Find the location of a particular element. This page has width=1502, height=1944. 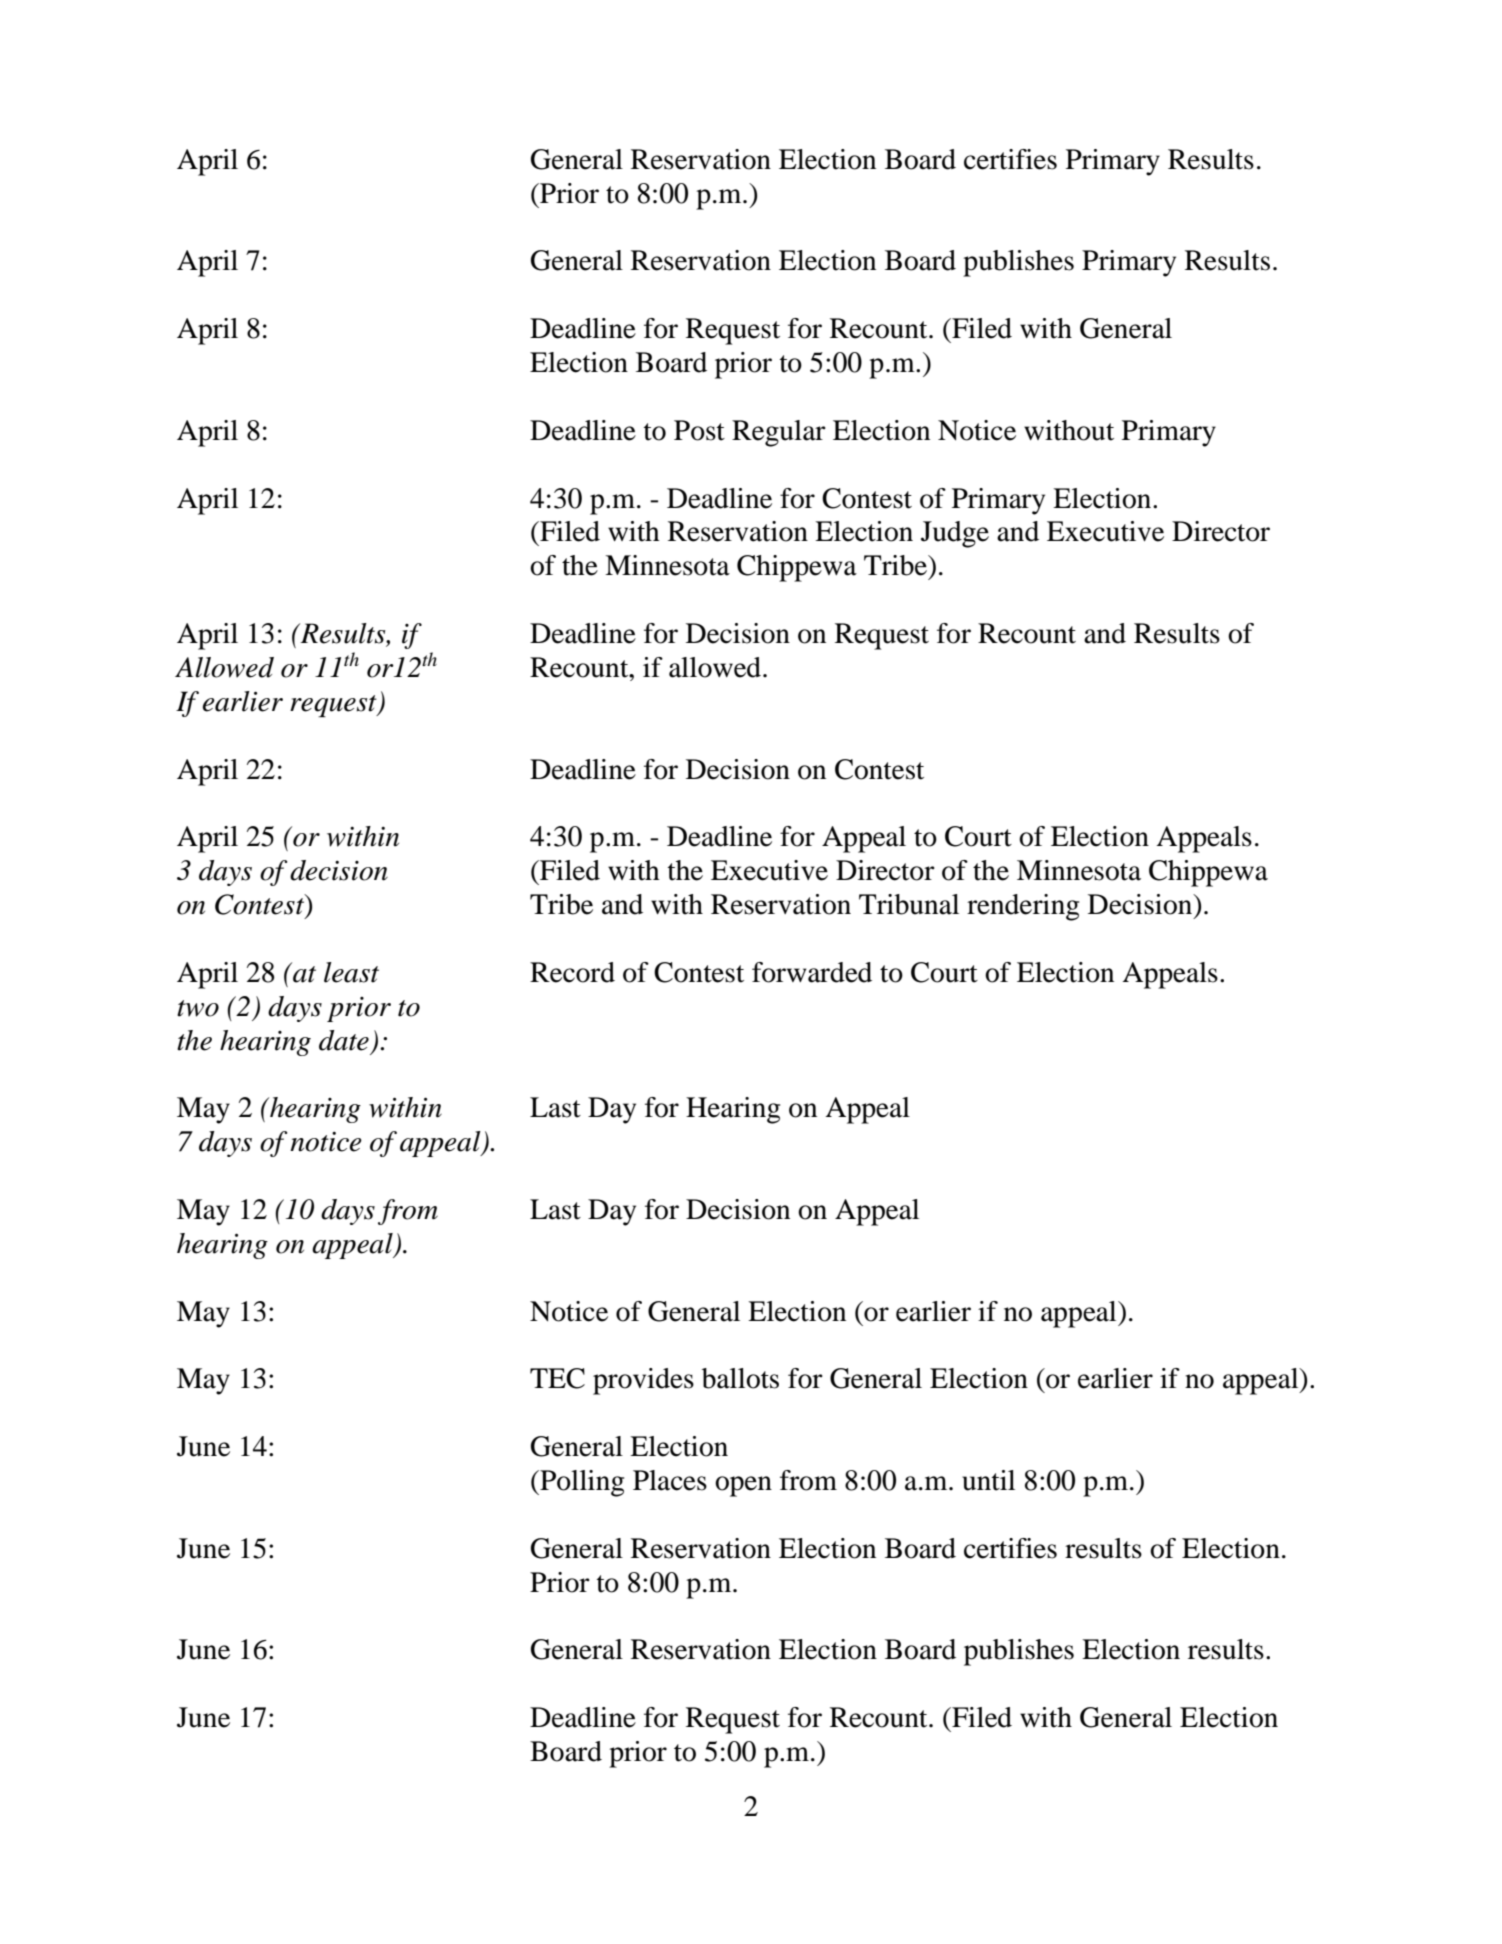

Polling is located at coordinates (581, 1483).
